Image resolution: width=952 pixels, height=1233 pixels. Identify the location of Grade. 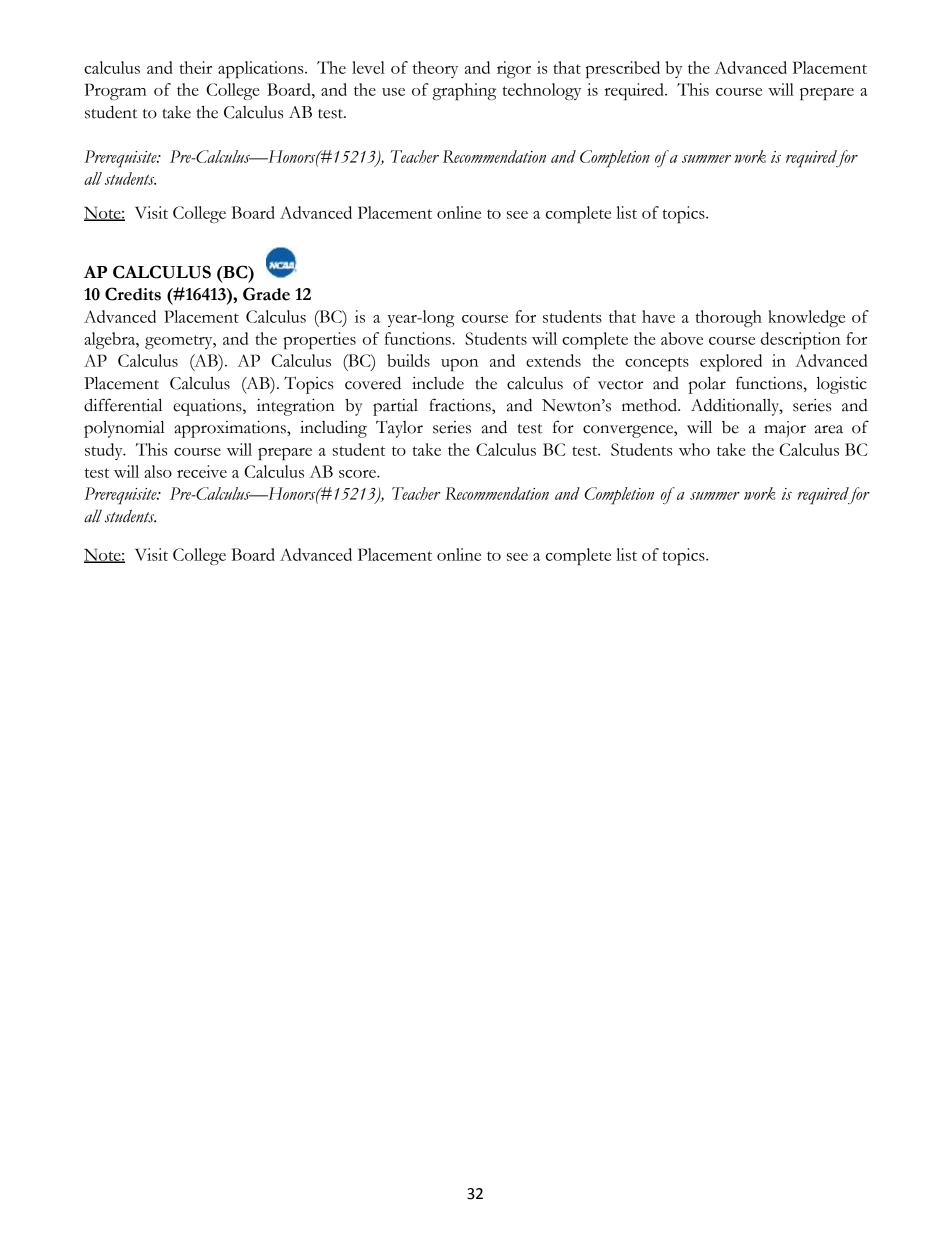
(266, 294).
